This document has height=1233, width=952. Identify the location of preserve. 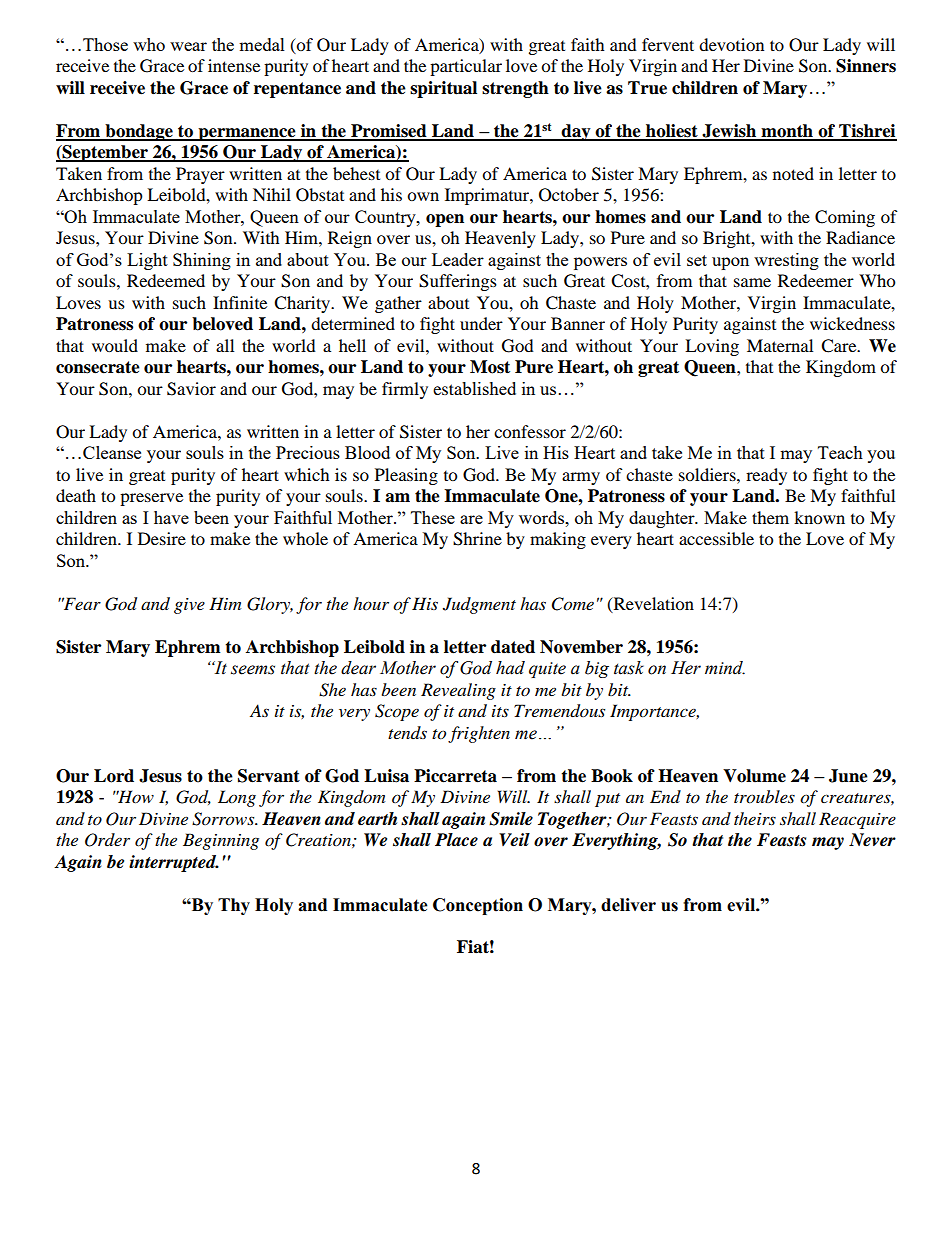
(151, 499).
